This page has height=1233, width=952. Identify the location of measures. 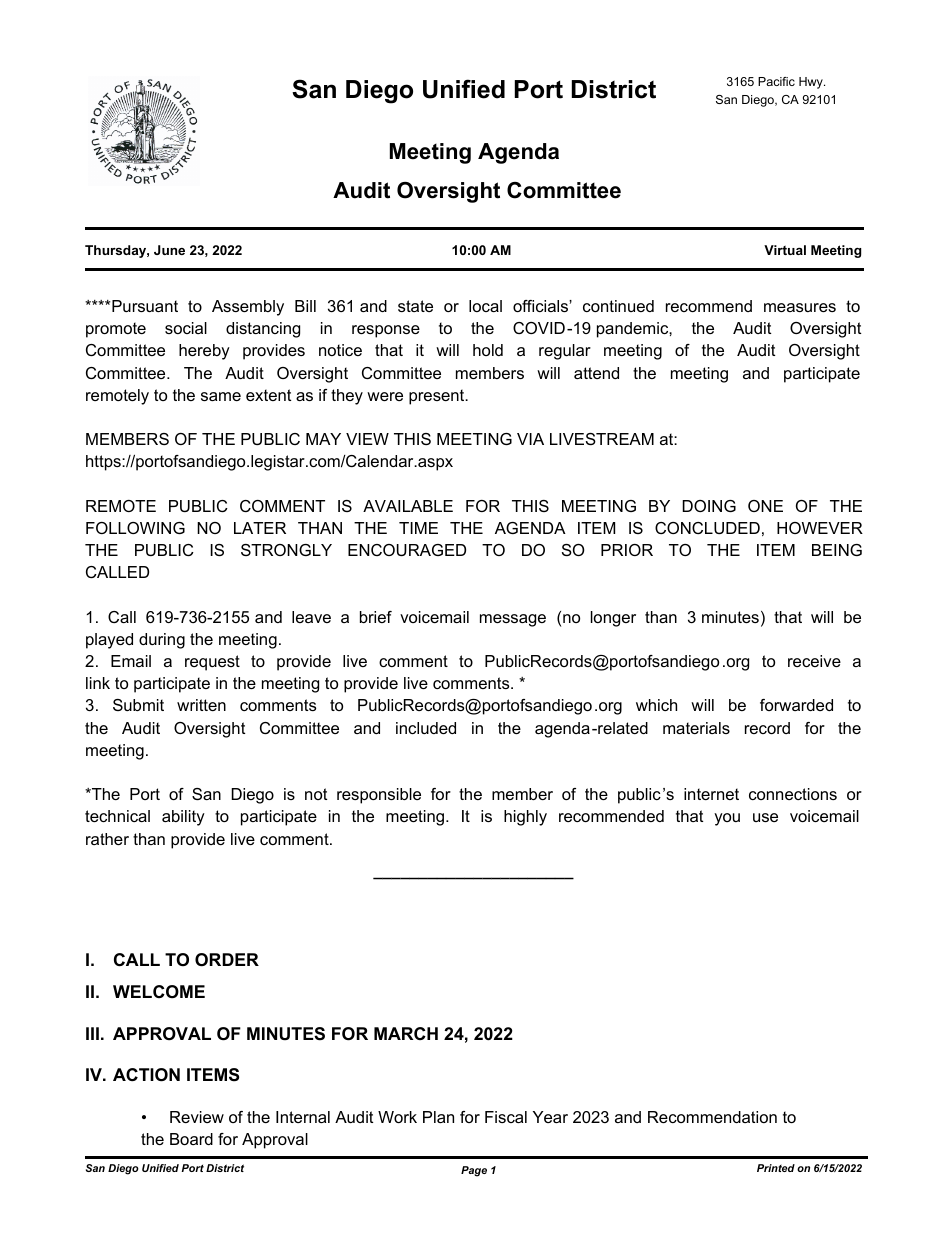
(800, 307).
